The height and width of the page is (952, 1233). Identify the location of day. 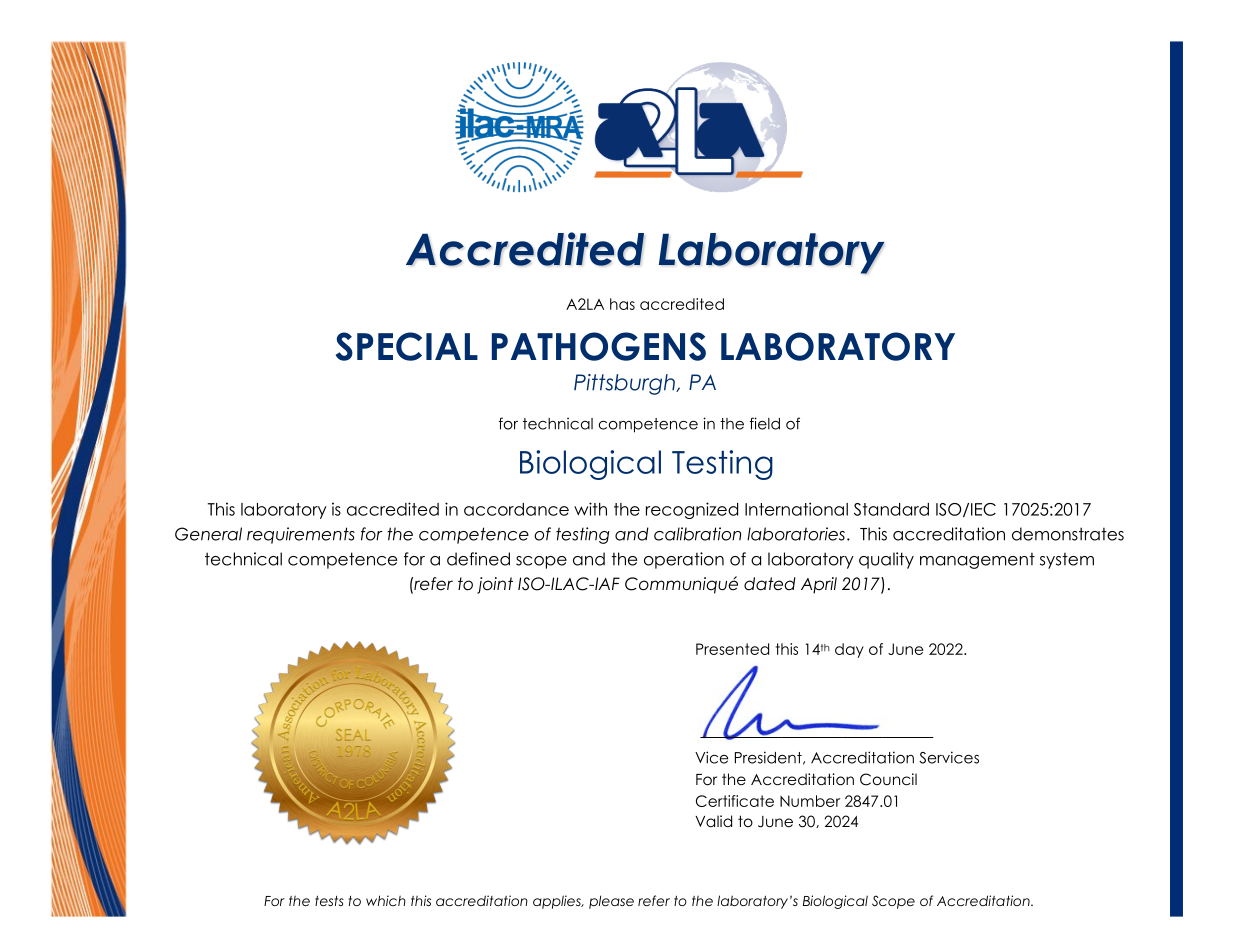
(849, 650).
